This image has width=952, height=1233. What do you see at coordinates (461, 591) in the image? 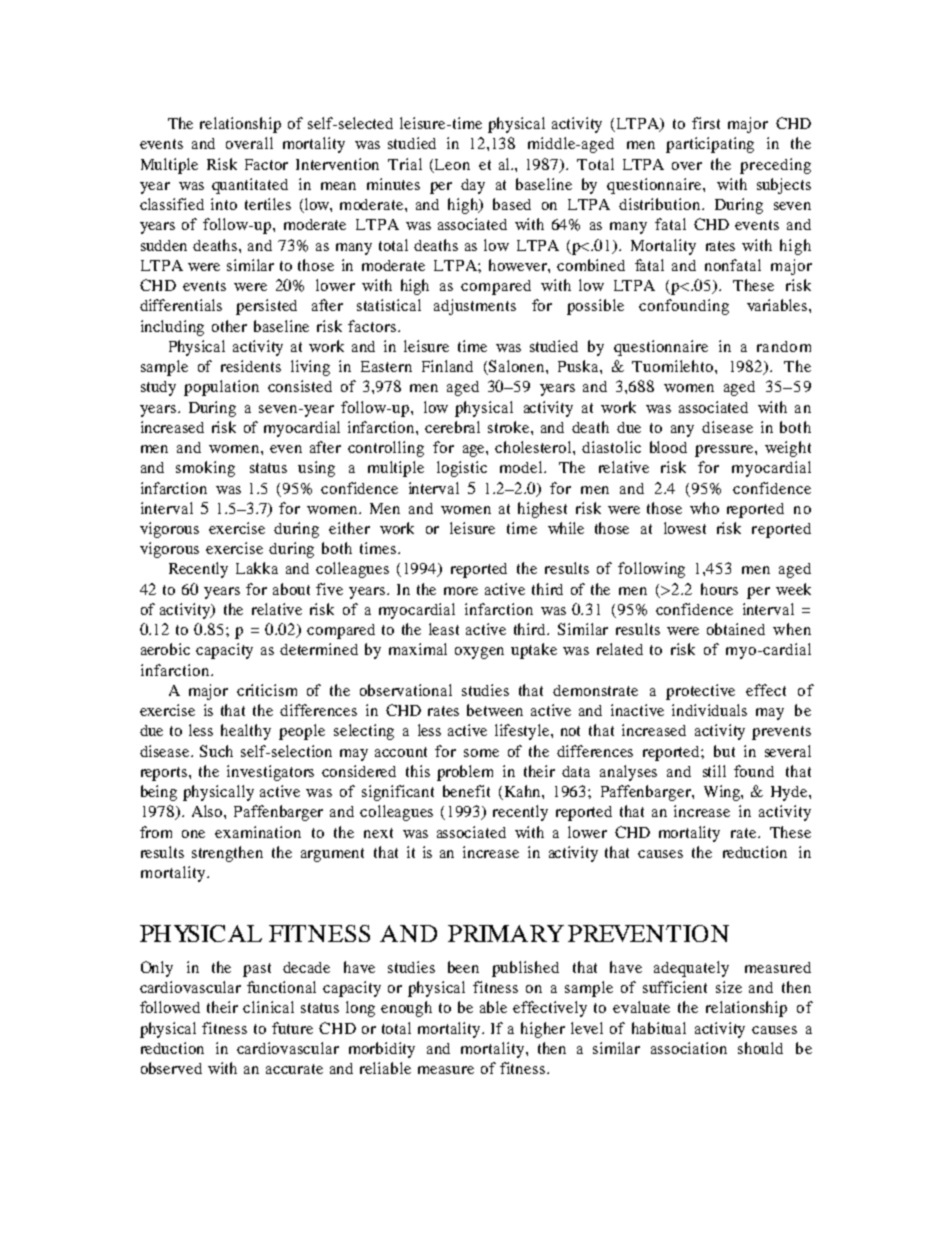
I see `more` at bounding box center [461, 591].
